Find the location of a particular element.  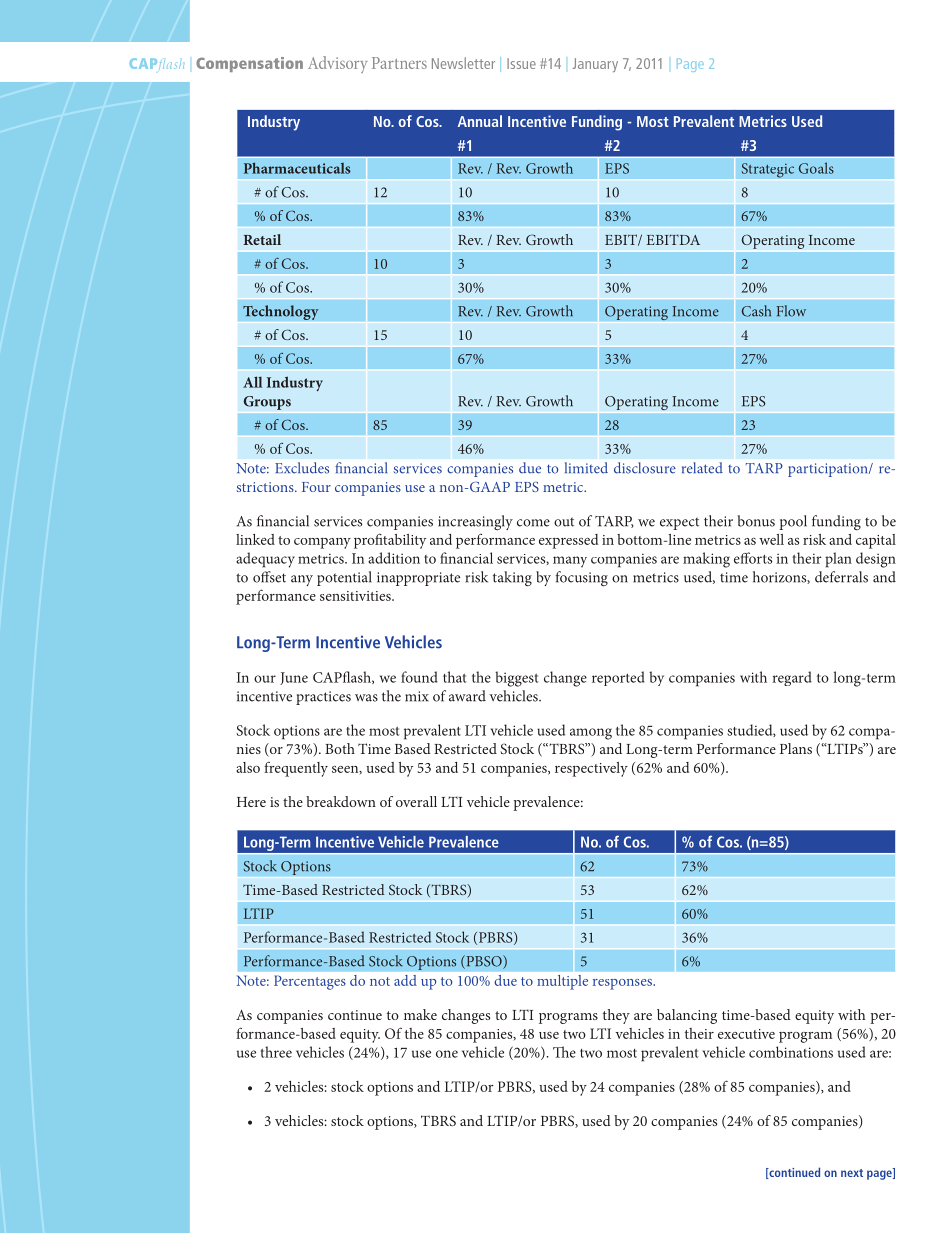

they is located at coordinates (616, 1016).
